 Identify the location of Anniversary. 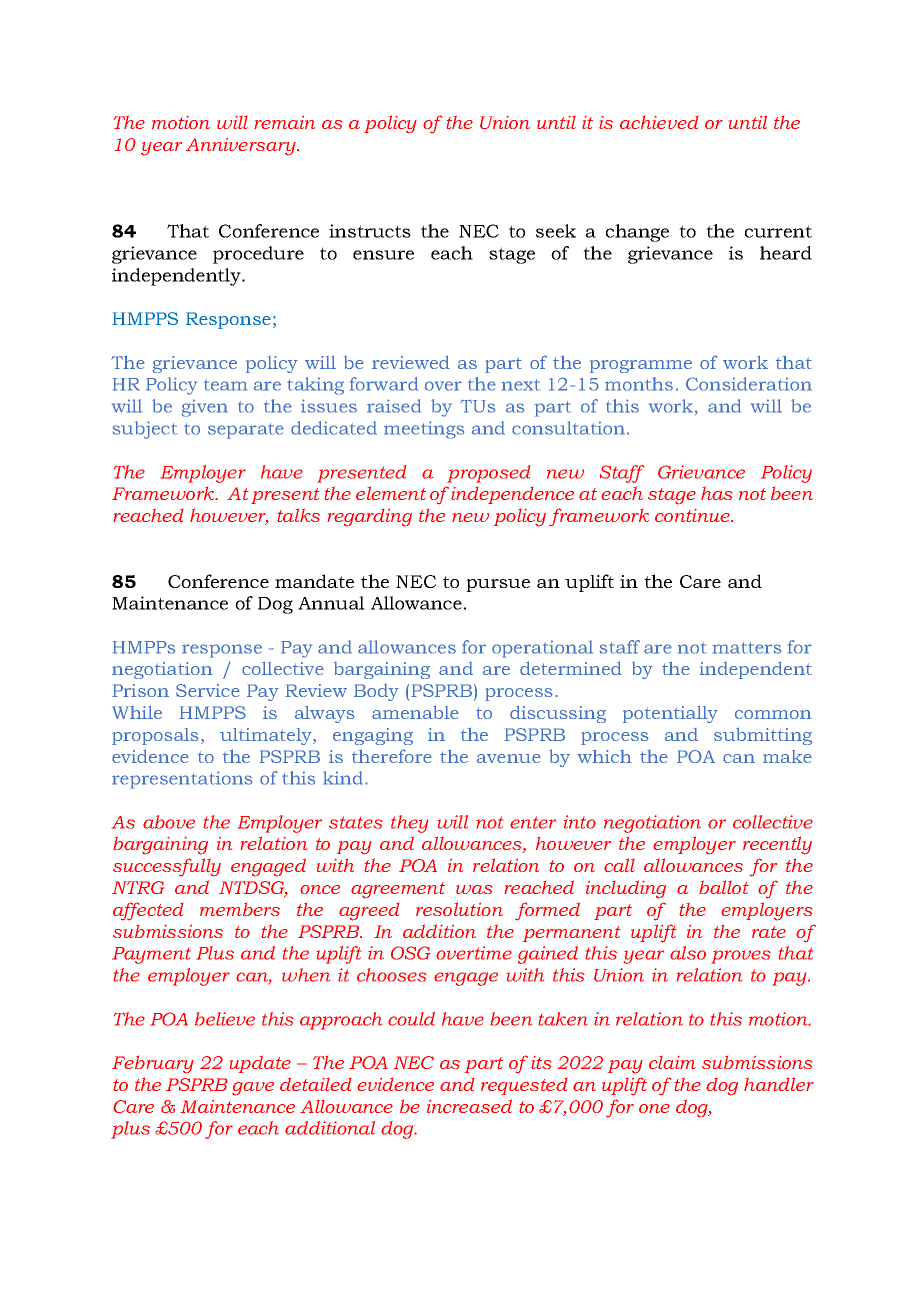
(242, 147).
